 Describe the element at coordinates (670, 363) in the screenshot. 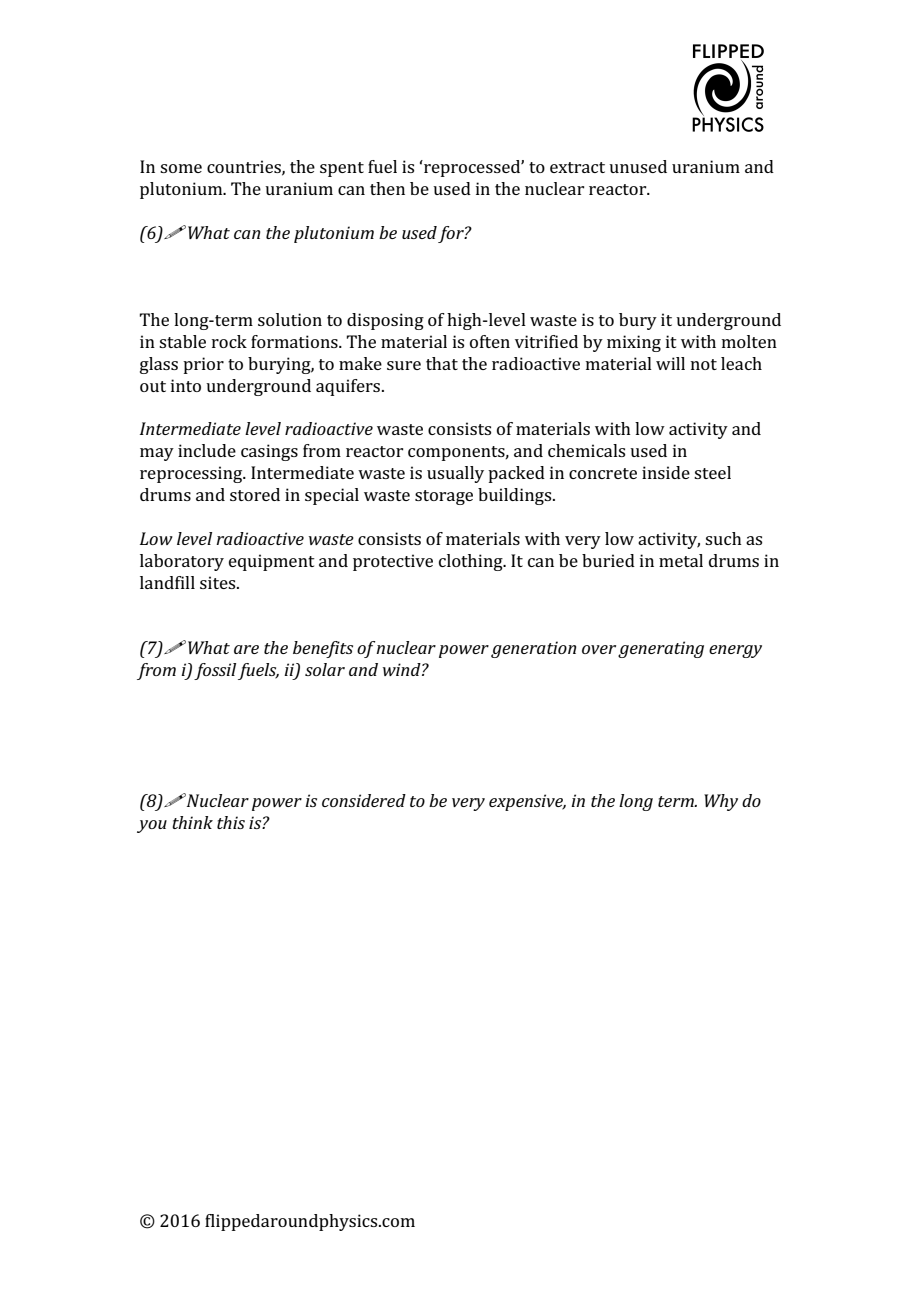

I see `will` at that location.
